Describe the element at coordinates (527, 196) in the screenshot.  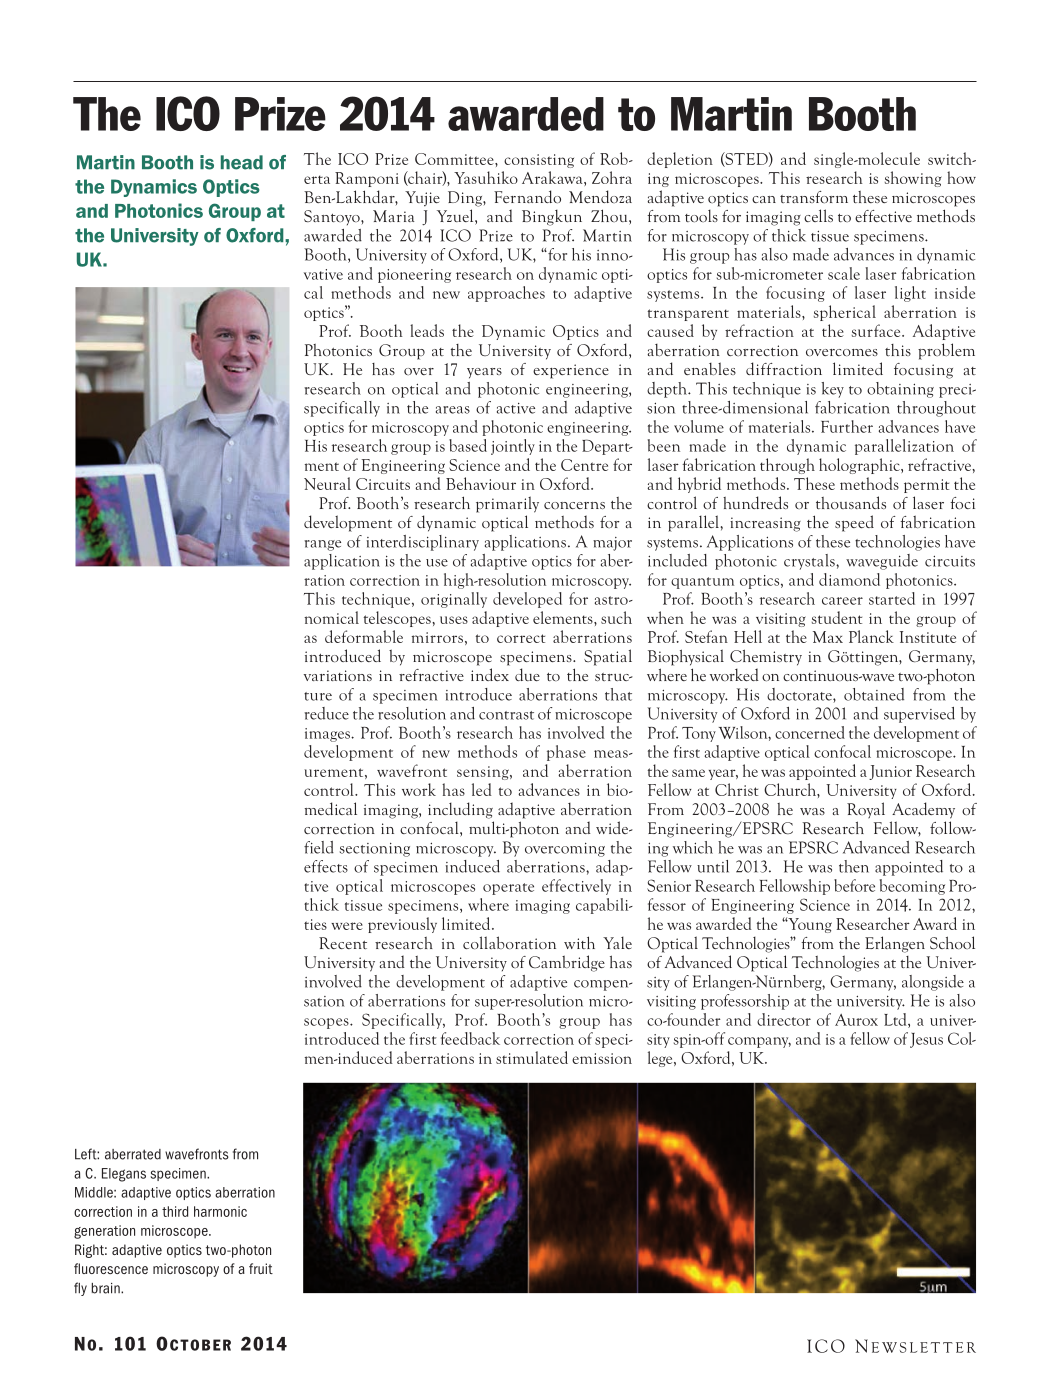
I see `Fernando` at that location.
